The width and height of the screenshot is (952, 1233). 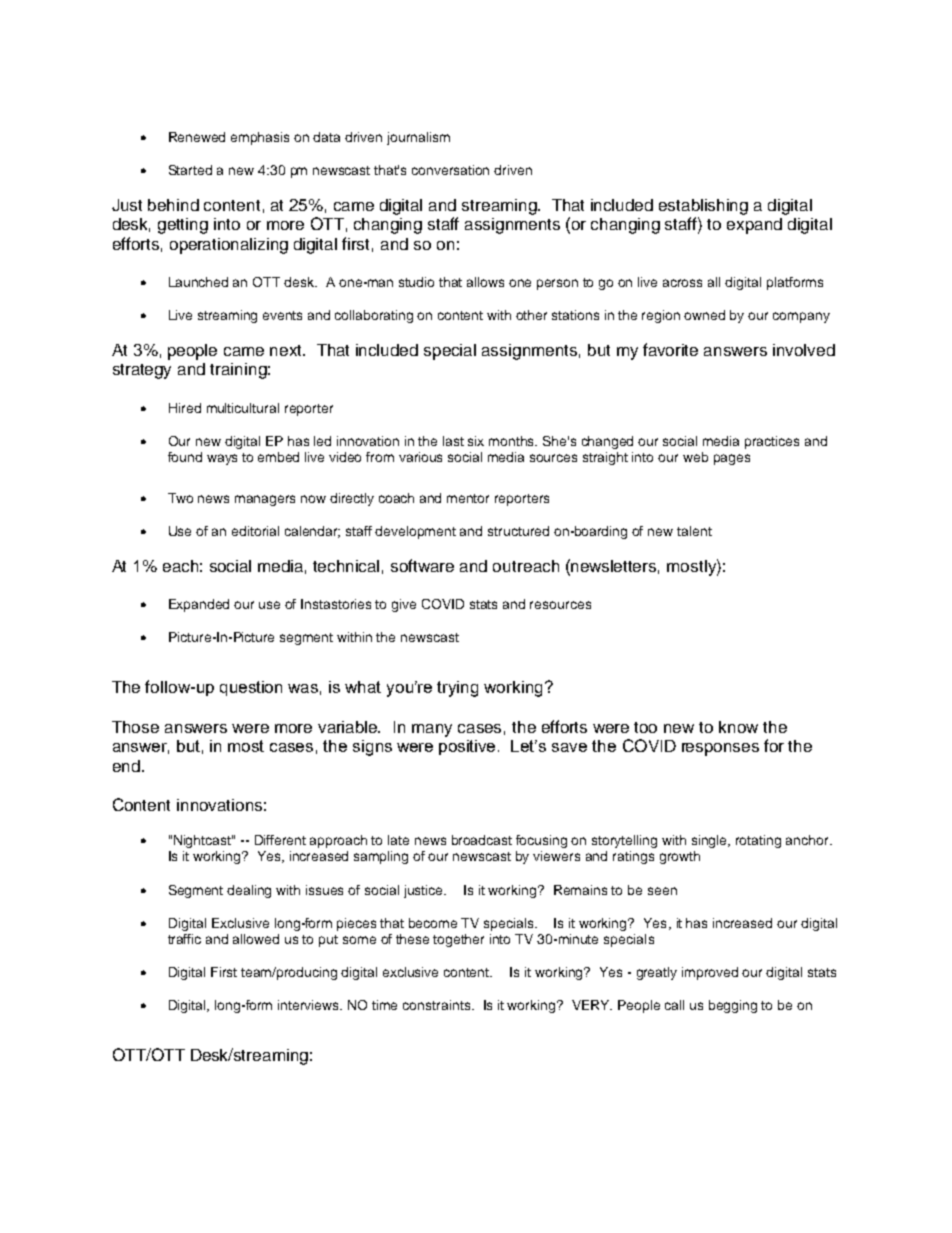 What do you see at coordinates (184, 939) in the screenshot?
I see `traffic` at bounding box center [184, 939].
